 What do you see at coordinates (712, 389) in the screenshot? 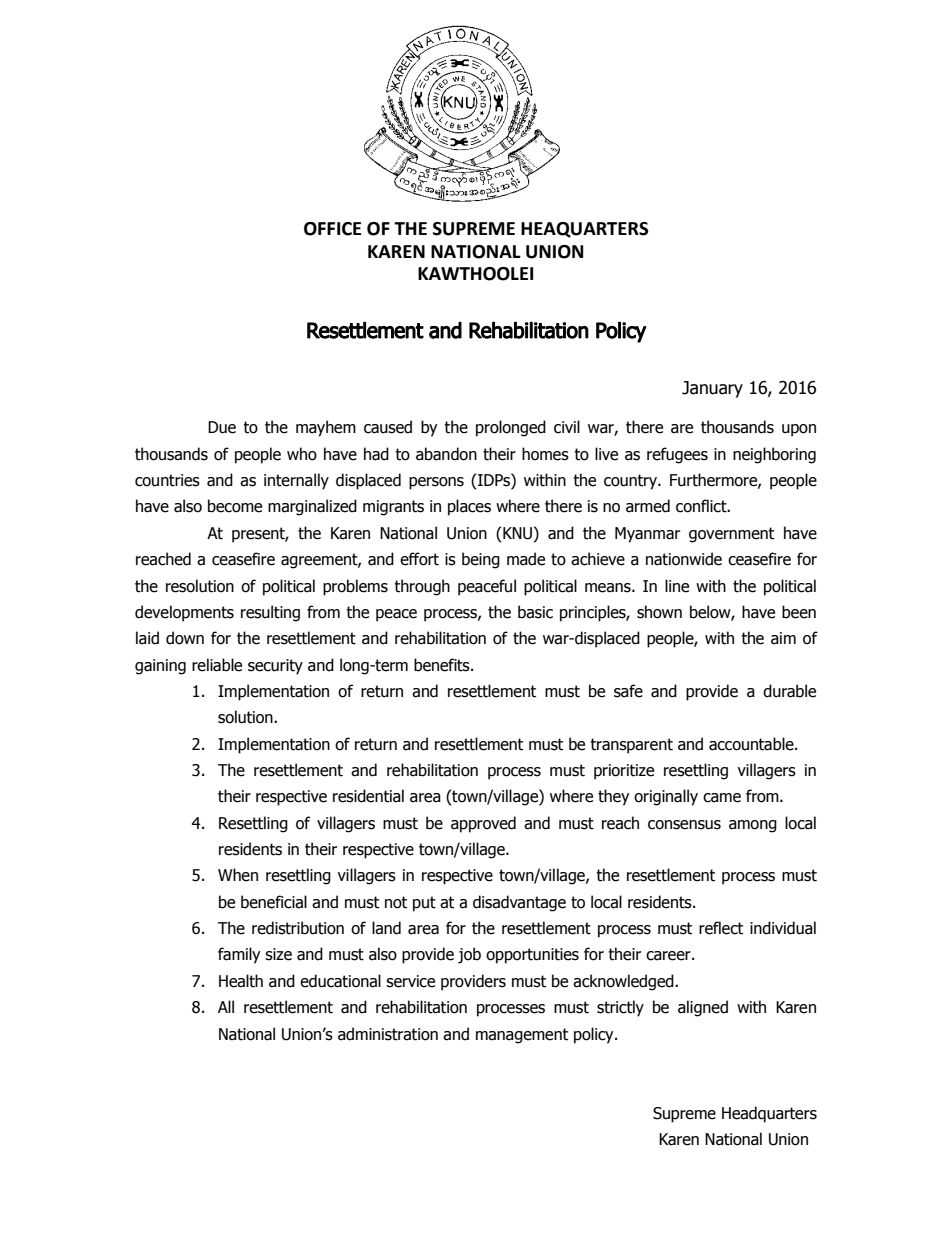
I see `January` at bounding box center [712, 389].
